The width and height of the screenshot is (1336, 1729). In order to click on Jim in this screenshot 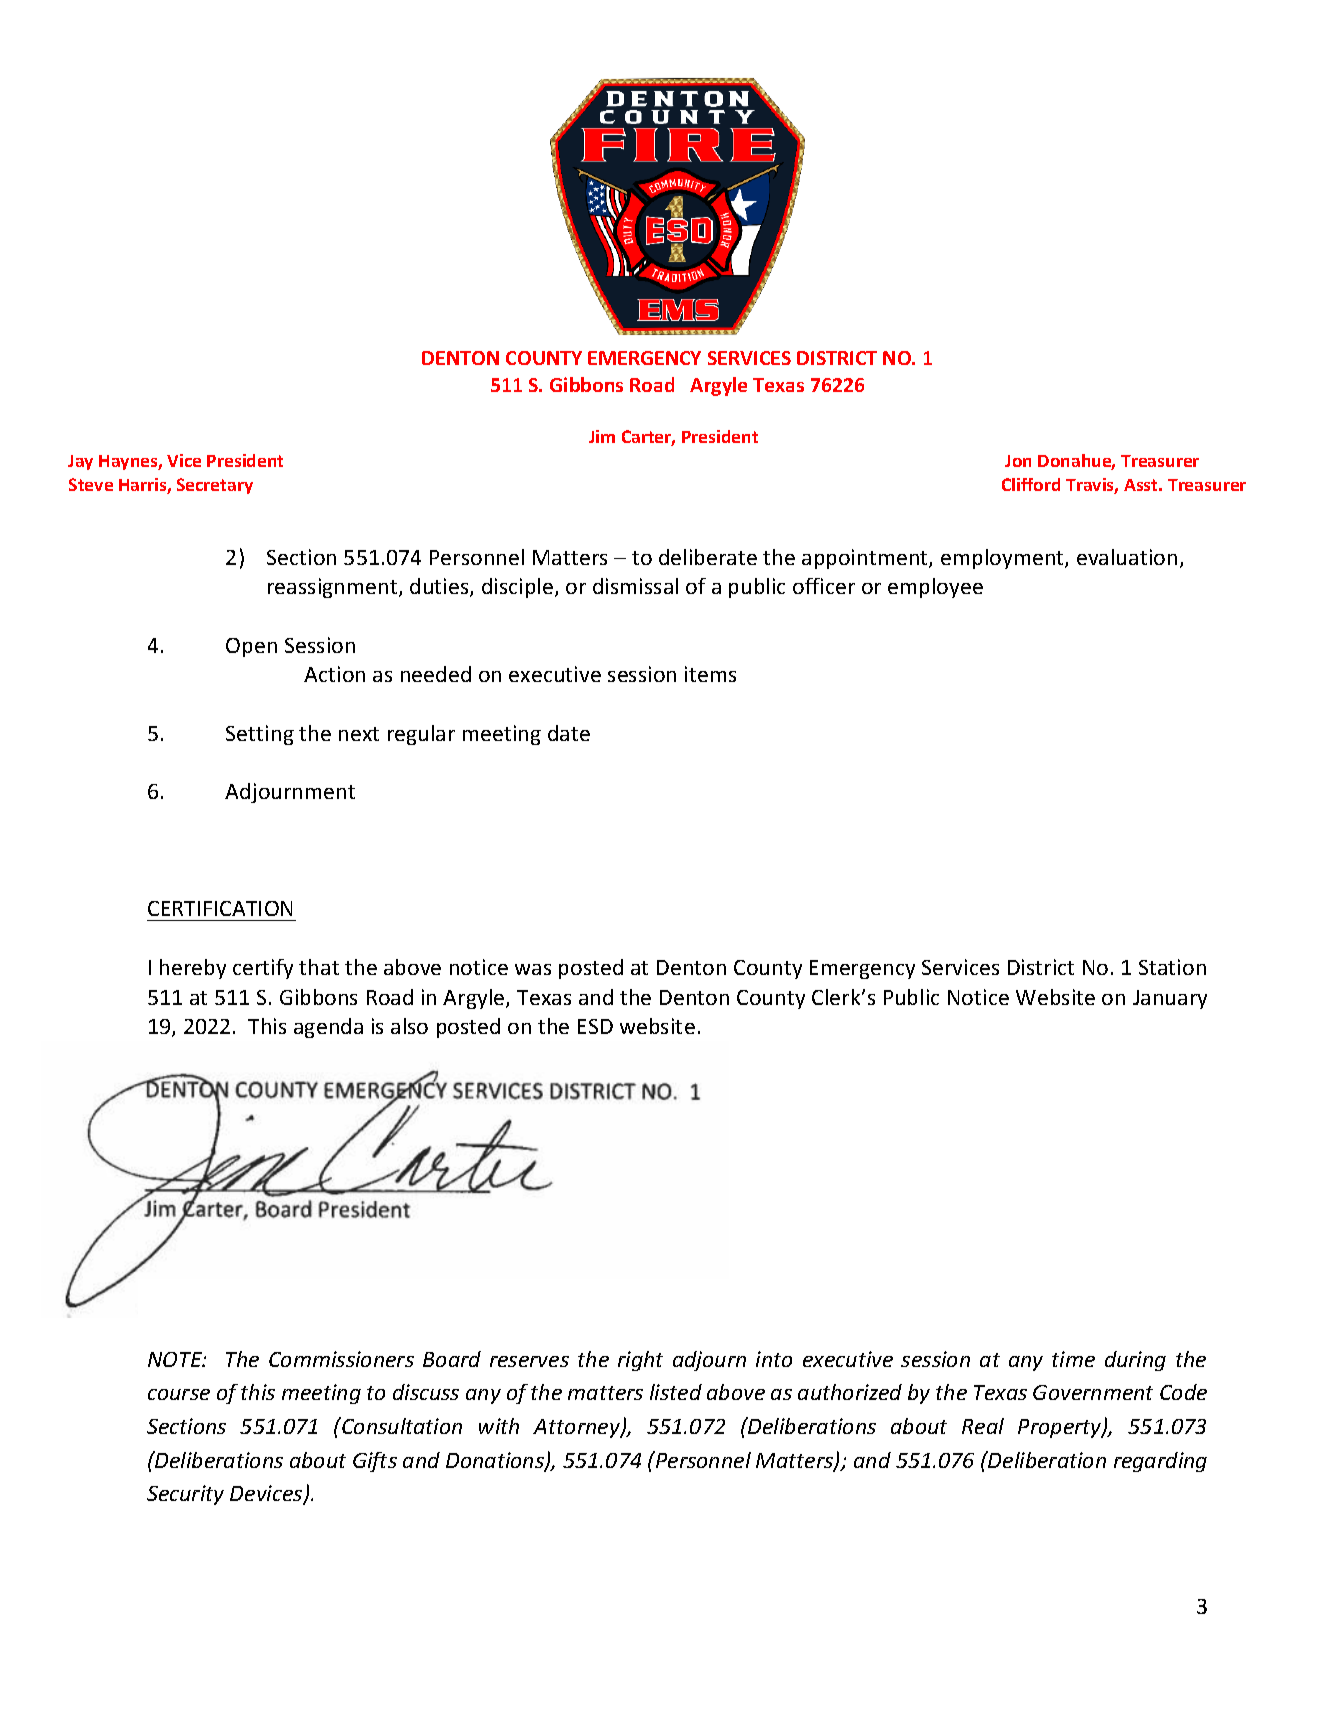, I will do `click(602, 436)`.
